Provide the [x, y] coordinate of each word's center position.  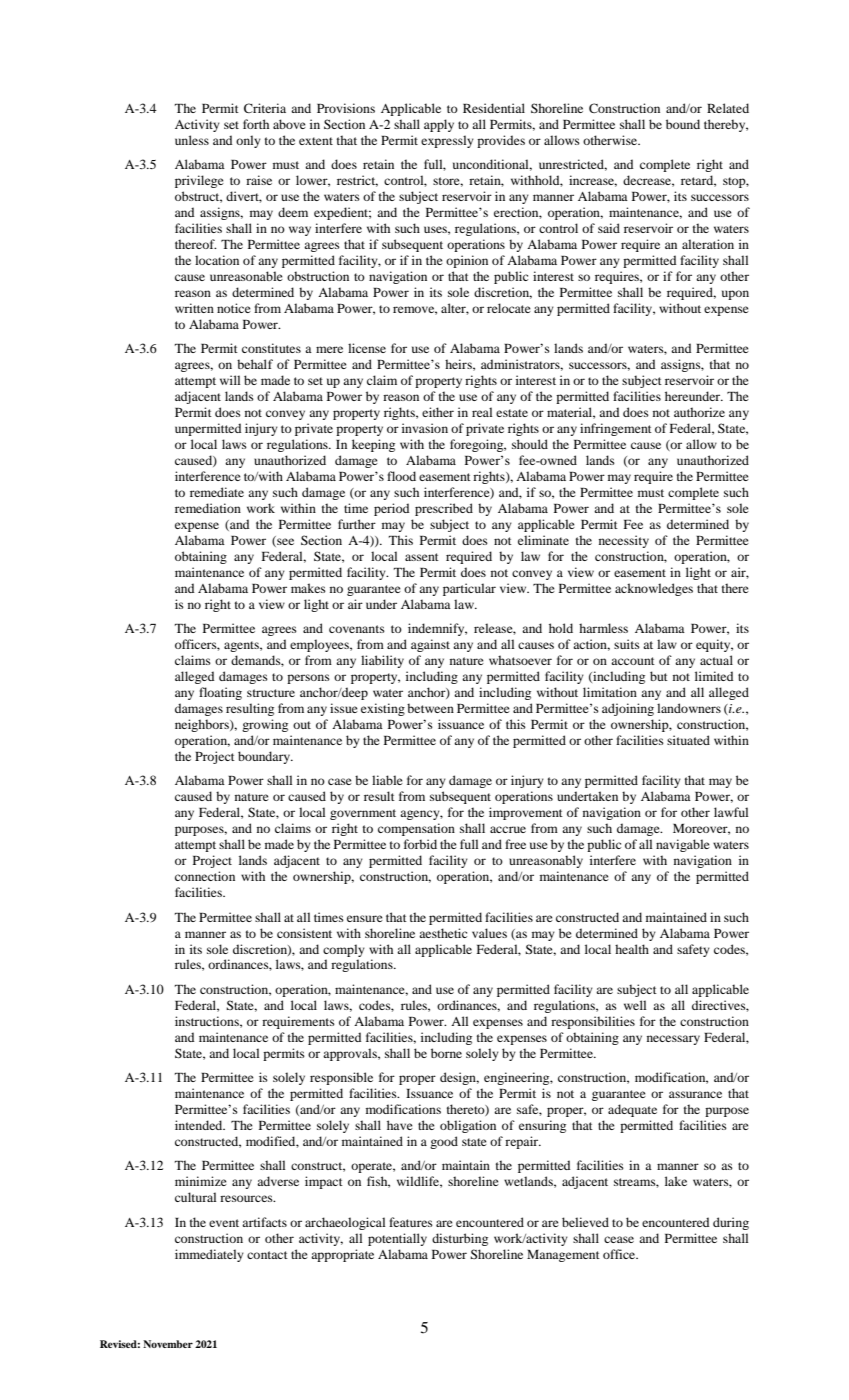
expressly [447, 141]
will [230, 380]
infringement [616, 429]
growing [265, 725]
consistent [304, 933]
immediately [209, 1255]
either [438, 412]
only [248, 141]
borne [446, 1053]
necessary [673, 1040]
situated [688, 740]
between [430, 708]
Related [728, 108]
